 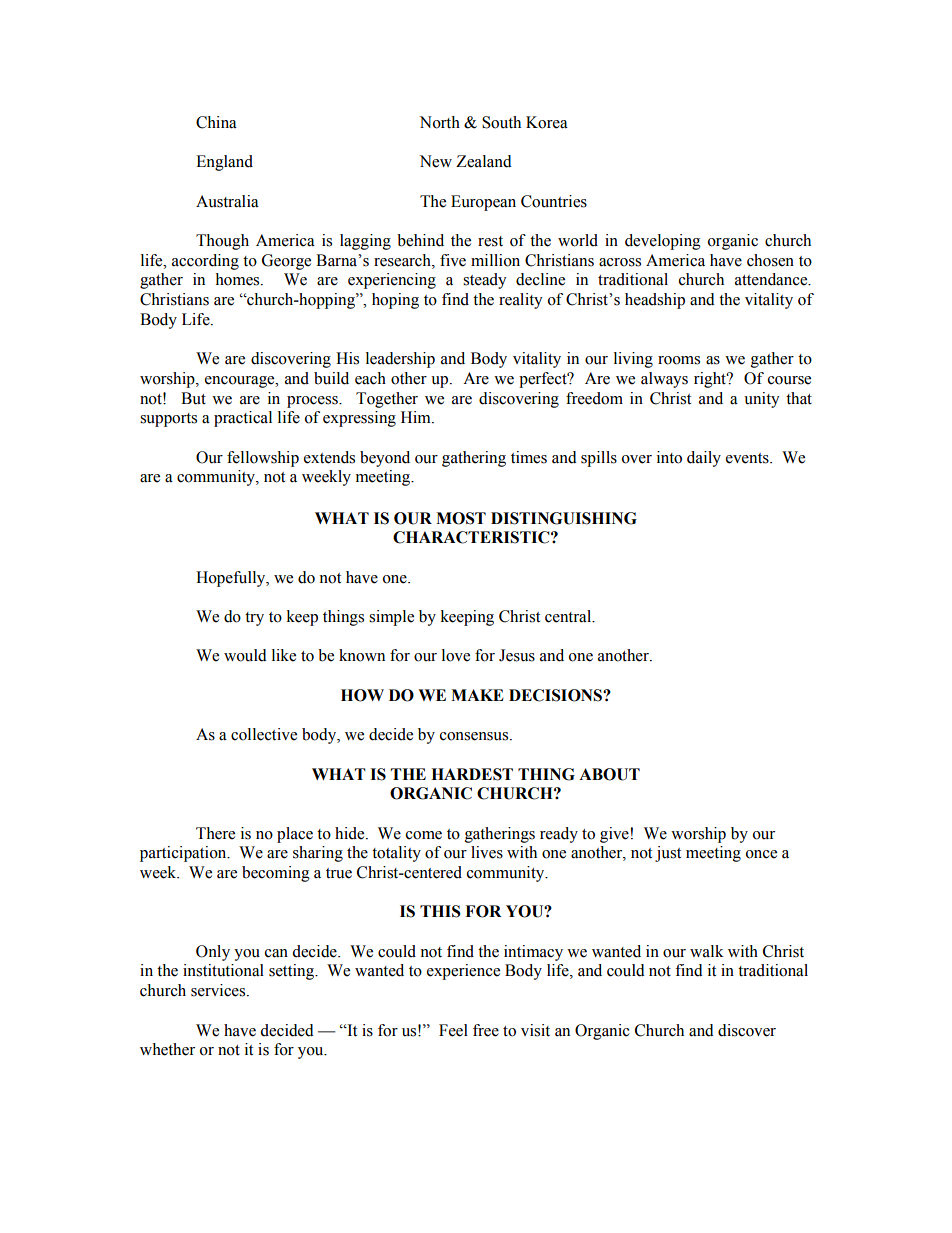 I want to click on practical, so click(x=243, y=419).
